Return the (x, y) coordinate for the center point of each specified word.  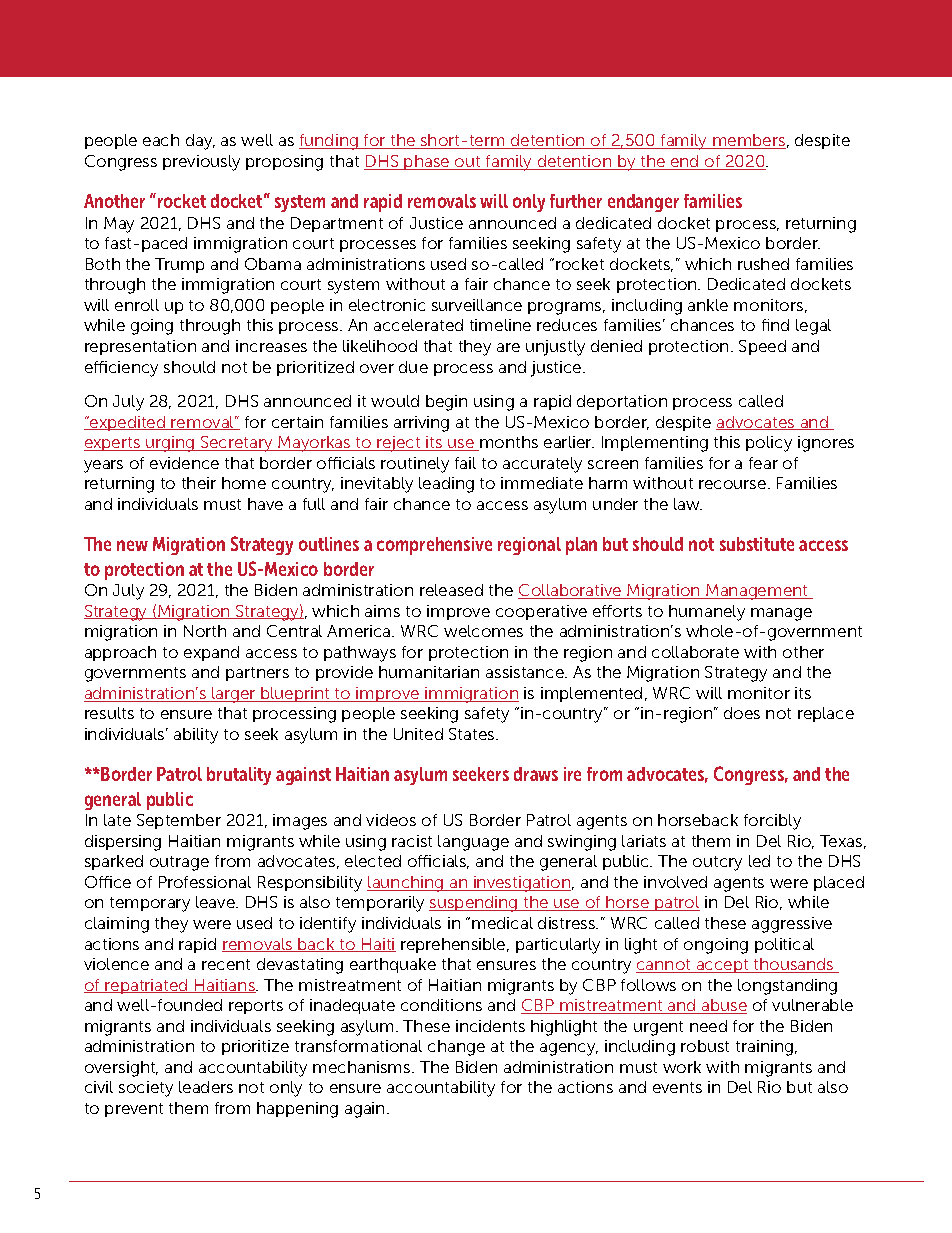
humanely (707, 613)
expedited (127, 423)
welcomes (483, 631)
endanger (643, 203)
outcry (717, 863)
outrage (179, 863)
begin (446, 403)
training (764, 1048)
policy (769, 444)
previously (201, 163)
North (205, 631)
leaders (206, 1087)
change (456, 1048)
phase (427, 162)
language (473, 843)
